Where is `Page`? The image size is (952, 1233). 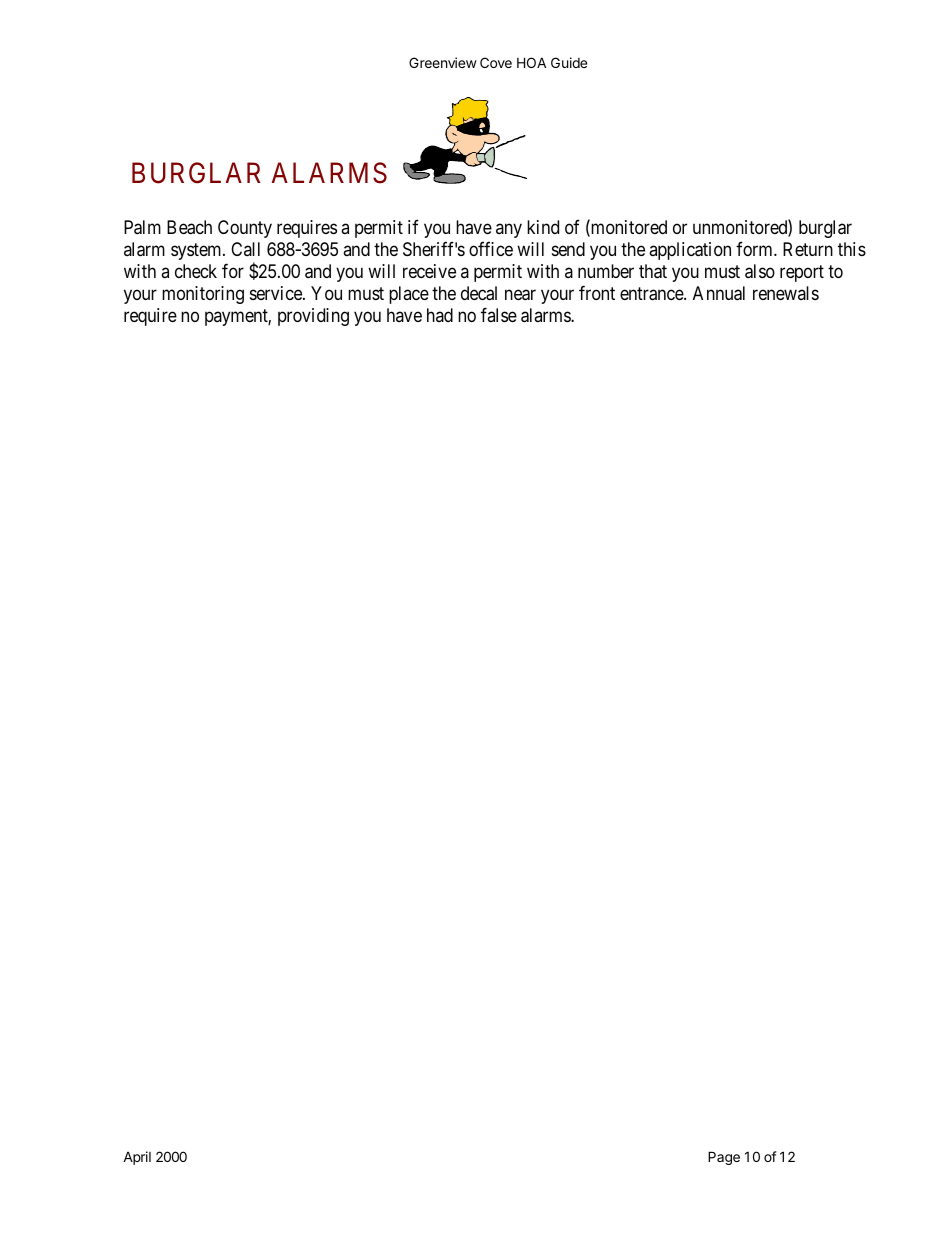 Page is located at coordinates (724, 1158).
